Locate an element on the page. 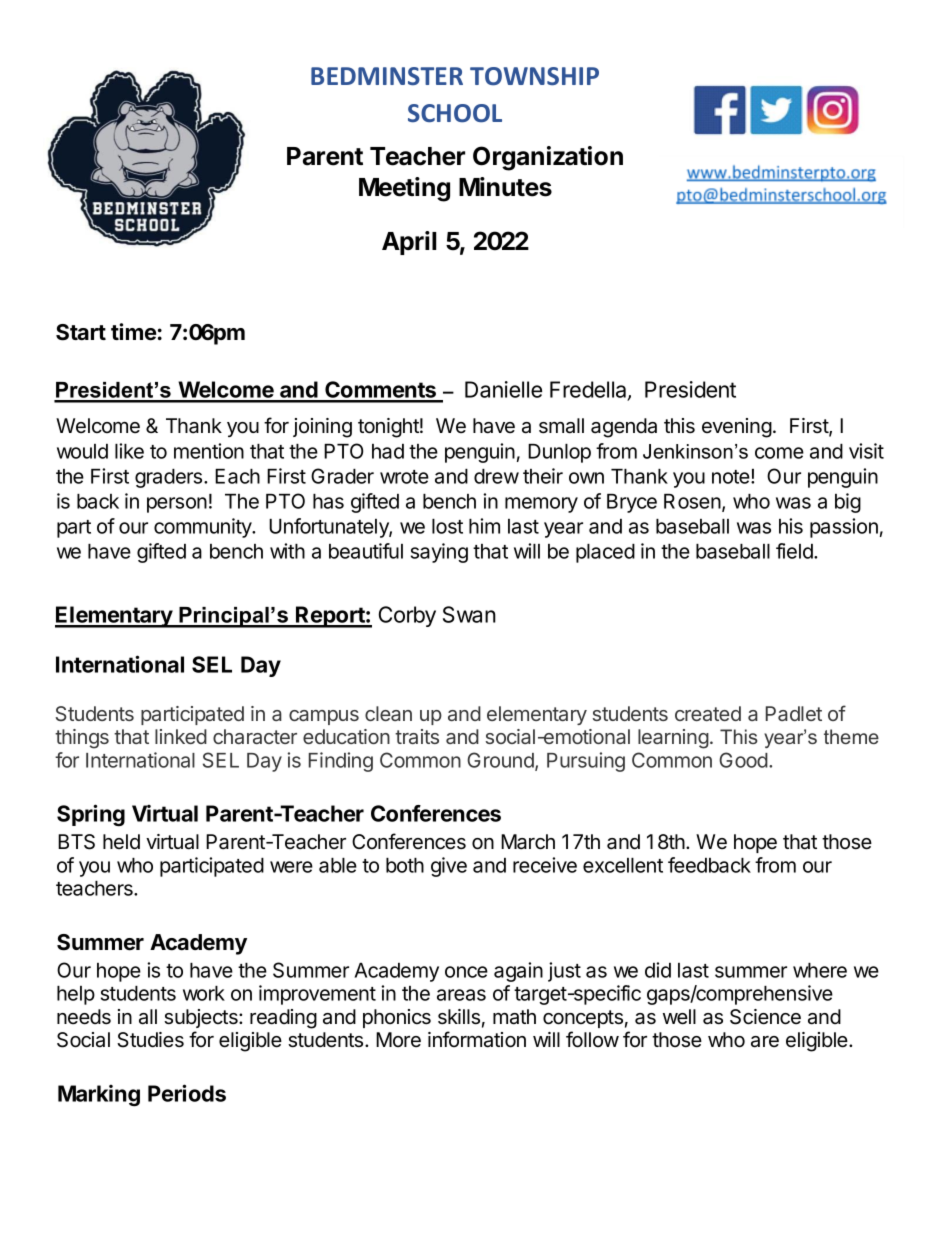  Organization is located at coordinates (548, 158).
